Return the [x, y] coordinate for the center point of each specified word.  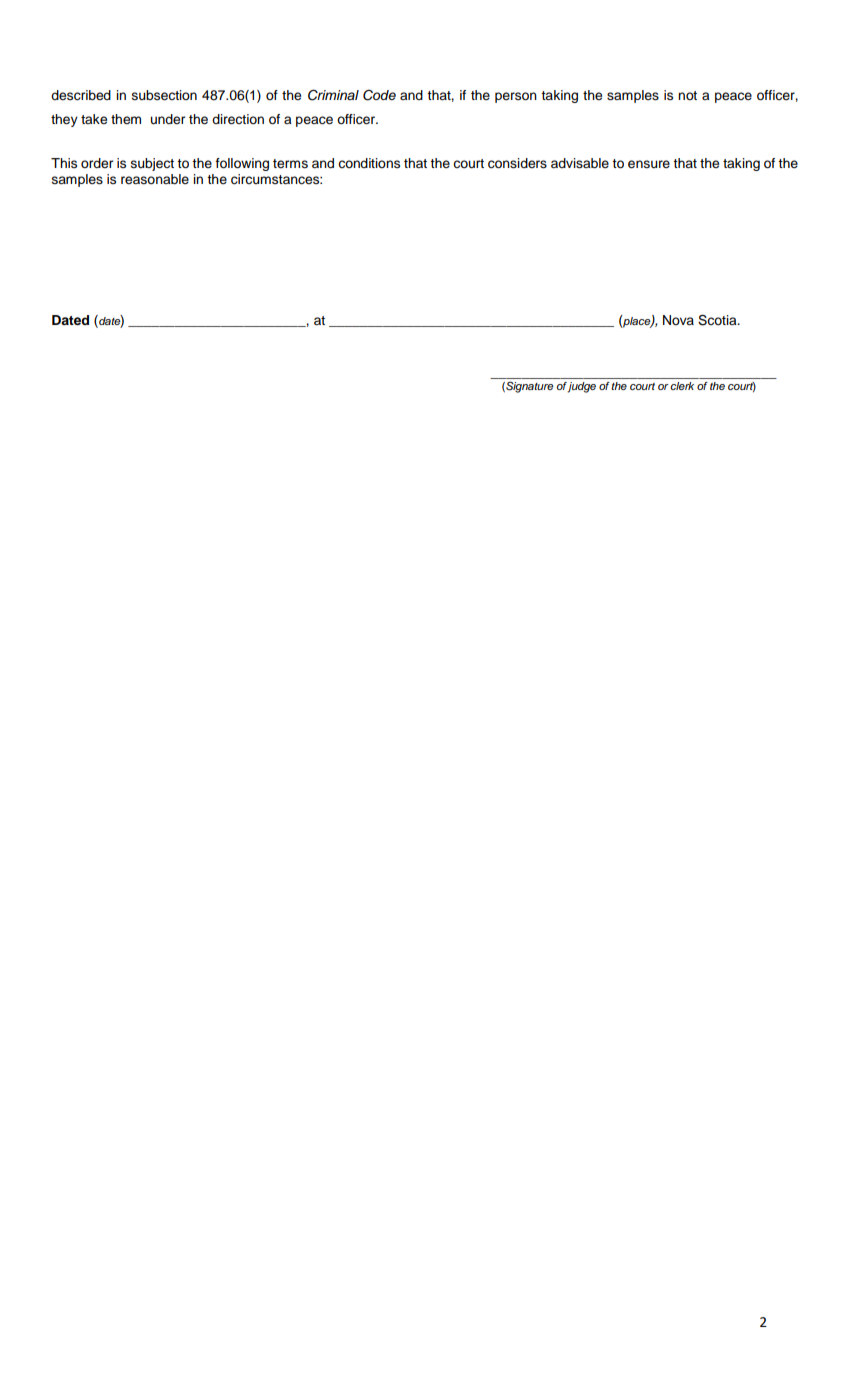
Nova [678, 320]
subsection [164, 95]
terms [290, 164]
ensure [649, 164]
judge [581, 387]
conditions [369, 163]
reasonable [155, 179]
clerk [682, 386]
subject [152, 164]
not [687, 95]
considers [517, 163]
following [242, 164]
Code [379, 95]
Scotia [718, 320]
